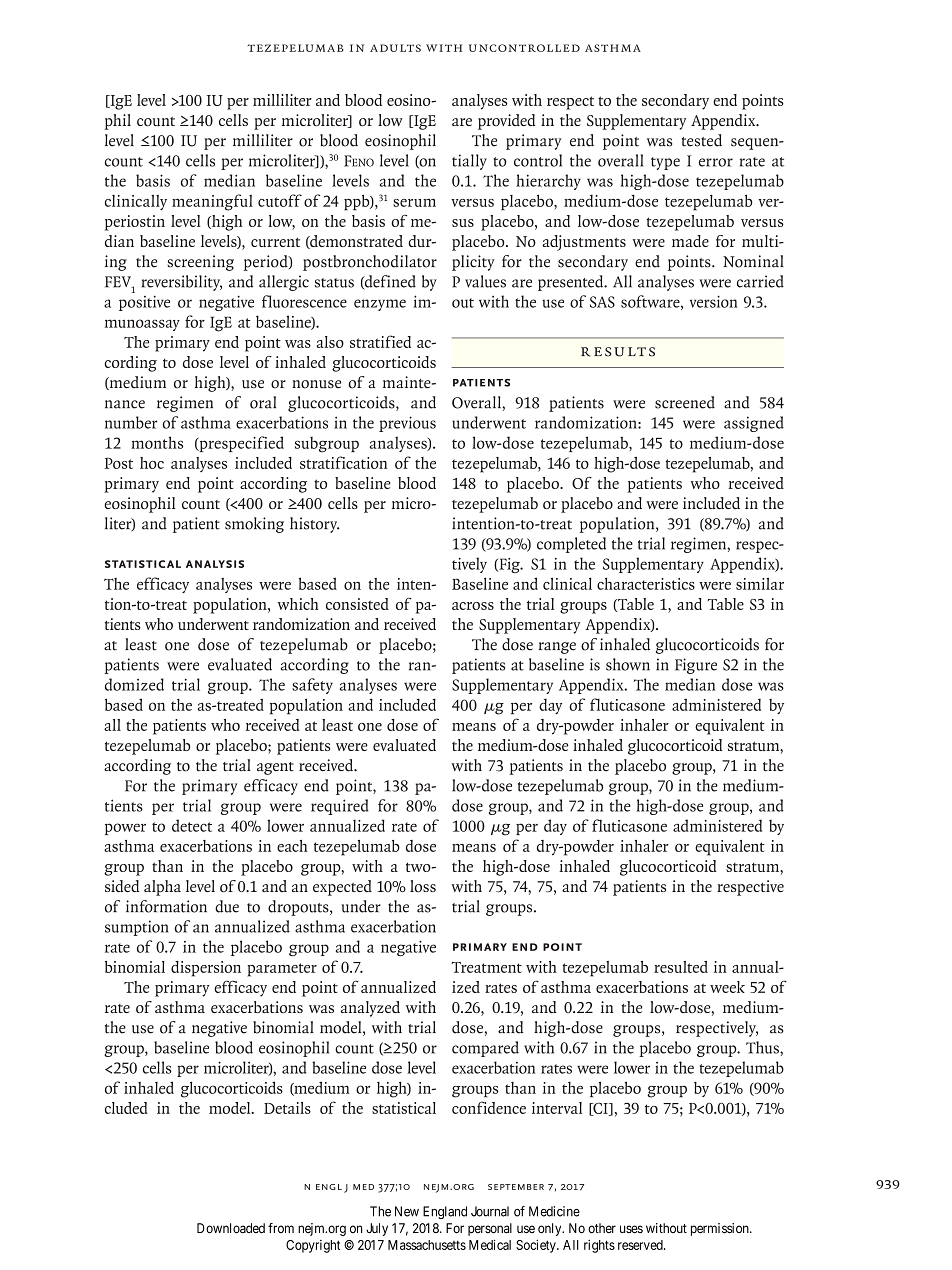  What do you see at coordinates (395, 48) in the screenshot?
I see `Adults` at bounding box center [395, 48].
